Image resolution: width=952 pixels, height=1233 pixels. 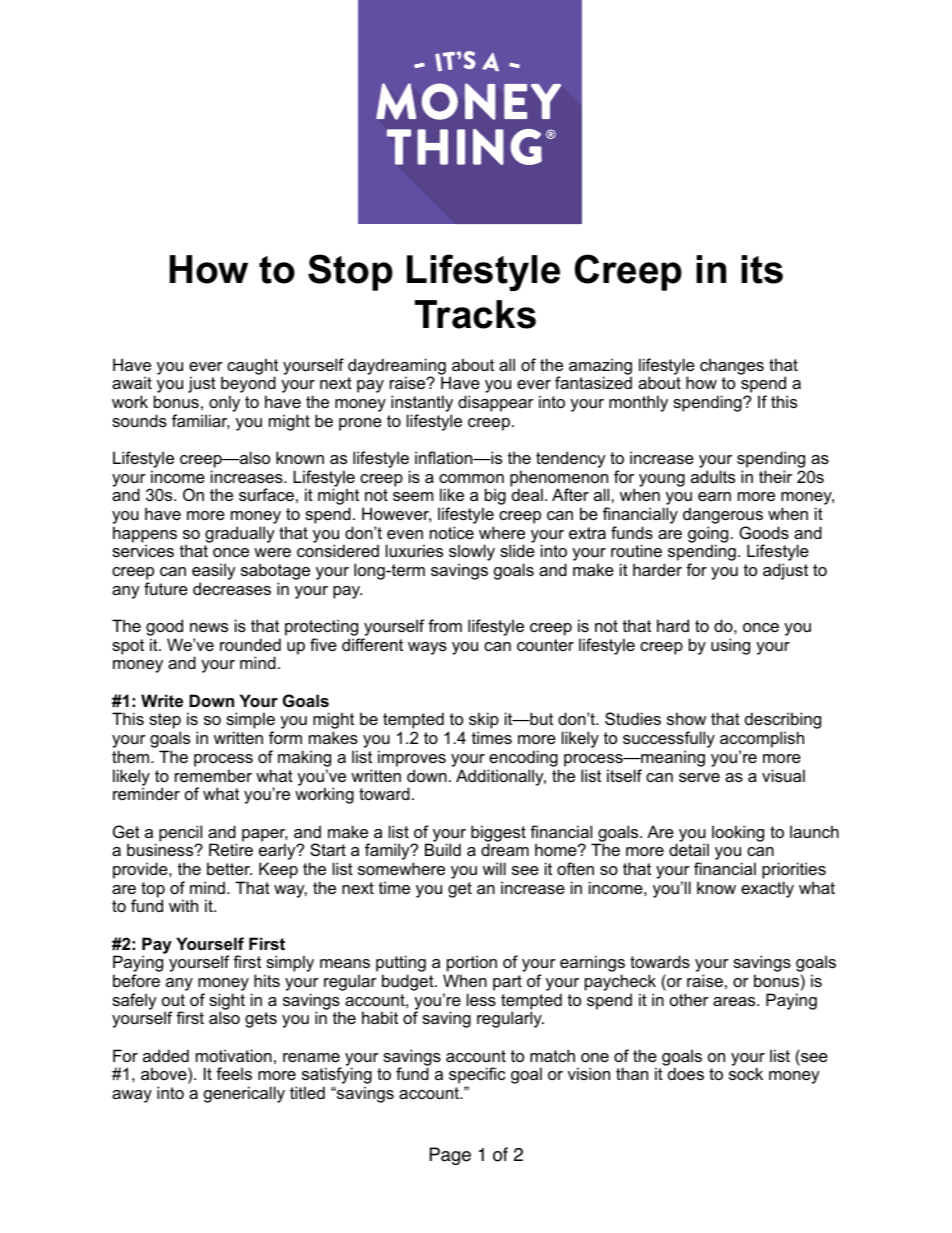 What do you see at coordinates (252, 367) in the page?
I see `caught` at bounding box center [252, 367].
